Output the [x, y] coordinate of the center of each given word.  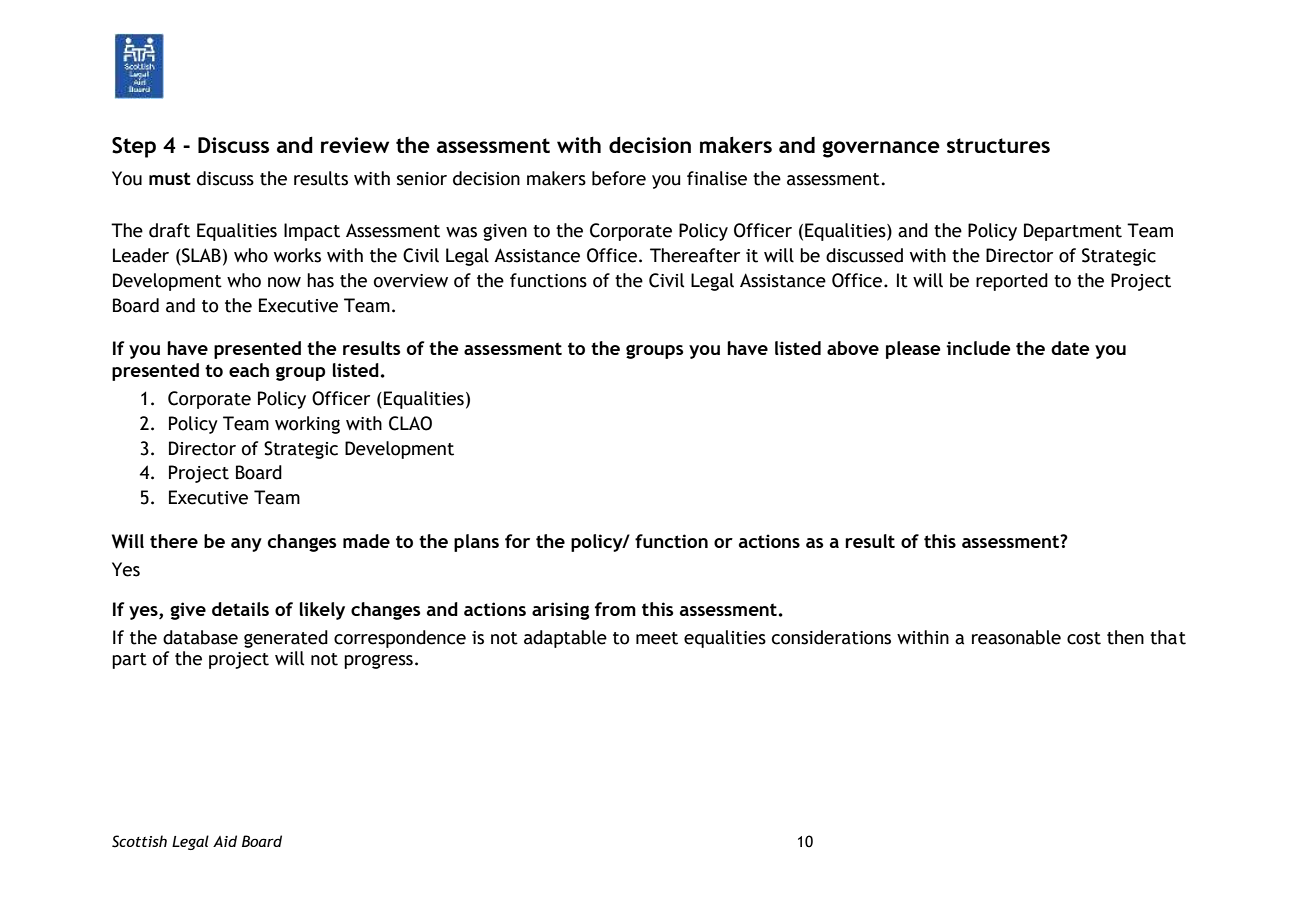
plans [476, 543]
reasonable [1016, 637]
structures [998, 145]
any [246, 545]
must [170, 178]
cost [1084, 638]
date [1070, 348]
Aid [225, 841]
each [249, 370]
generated [286, 639]
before [619, 178]
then [1125, 637]
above [853, 348]
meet [657, 638]
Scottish [139, 841]
